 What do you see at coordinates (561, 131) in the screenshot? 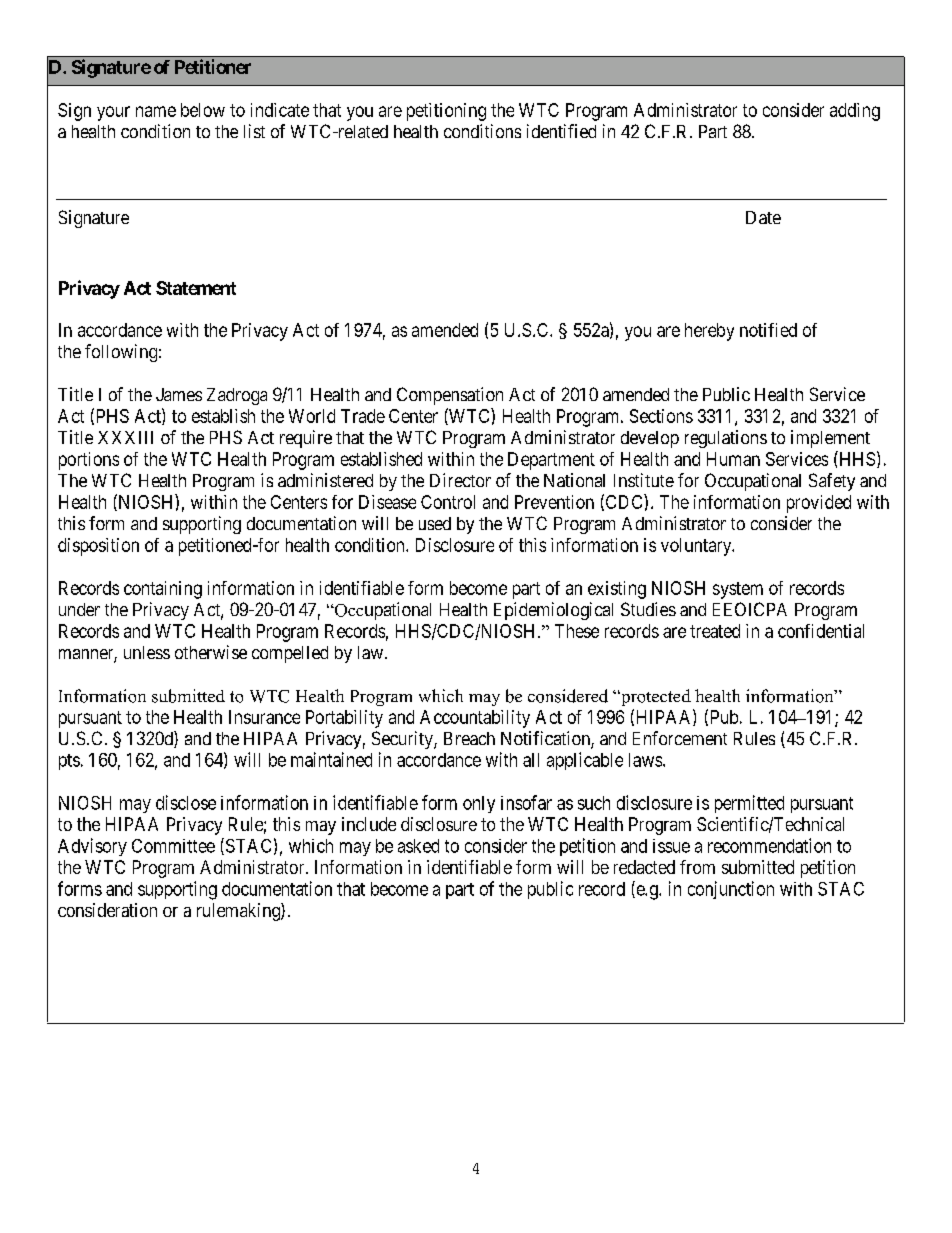
I see `identified` at bounding box center [561, 131].
